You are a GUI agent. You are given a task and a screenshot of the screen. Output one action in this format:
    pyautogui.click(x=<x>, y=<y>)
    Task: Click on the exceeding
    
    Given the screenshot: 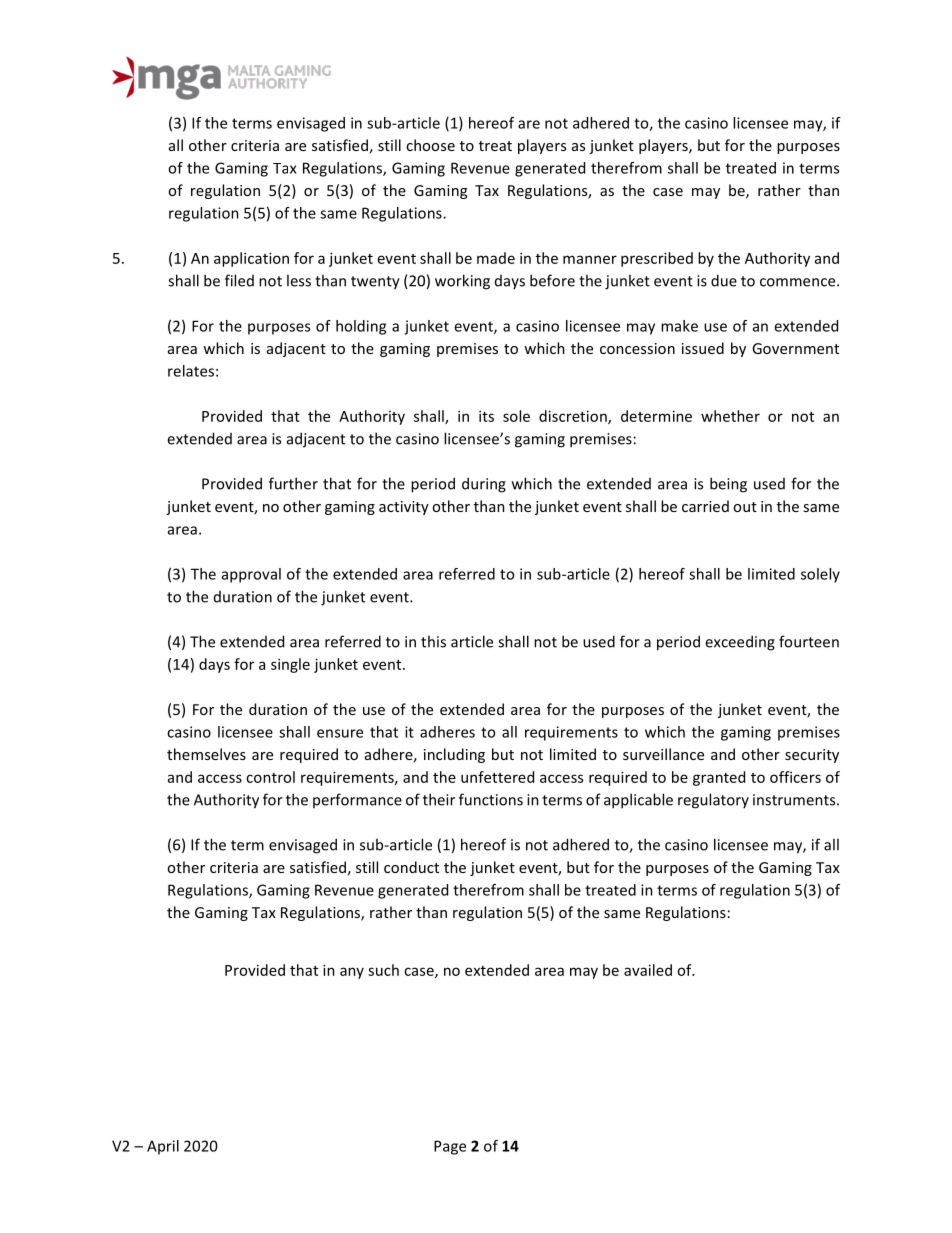 What is the action you would take?
    pyautogui.click(x=740, y=643)
